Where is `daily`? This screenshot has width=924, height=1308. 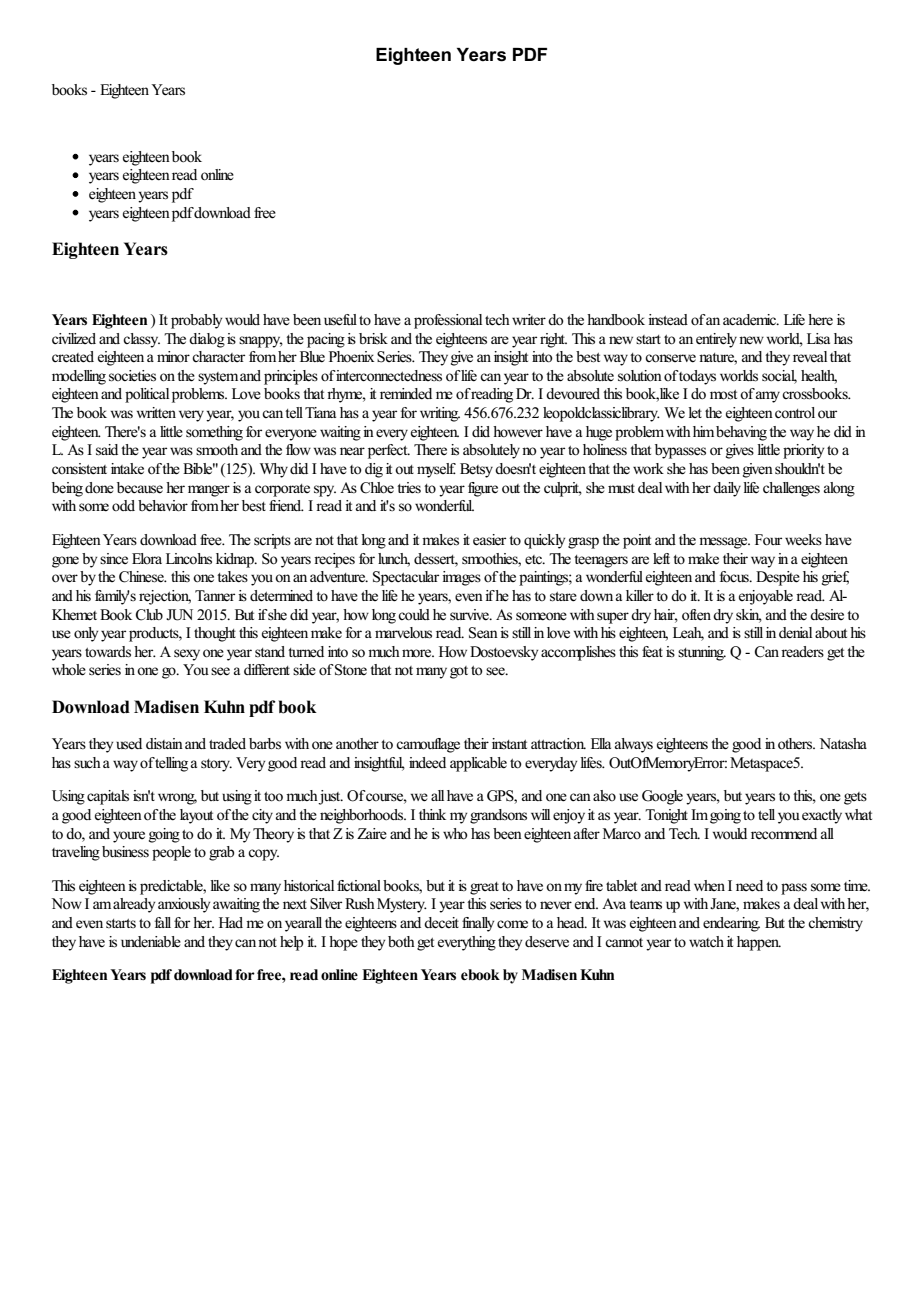 daily is located at coordinates (727, 489).
